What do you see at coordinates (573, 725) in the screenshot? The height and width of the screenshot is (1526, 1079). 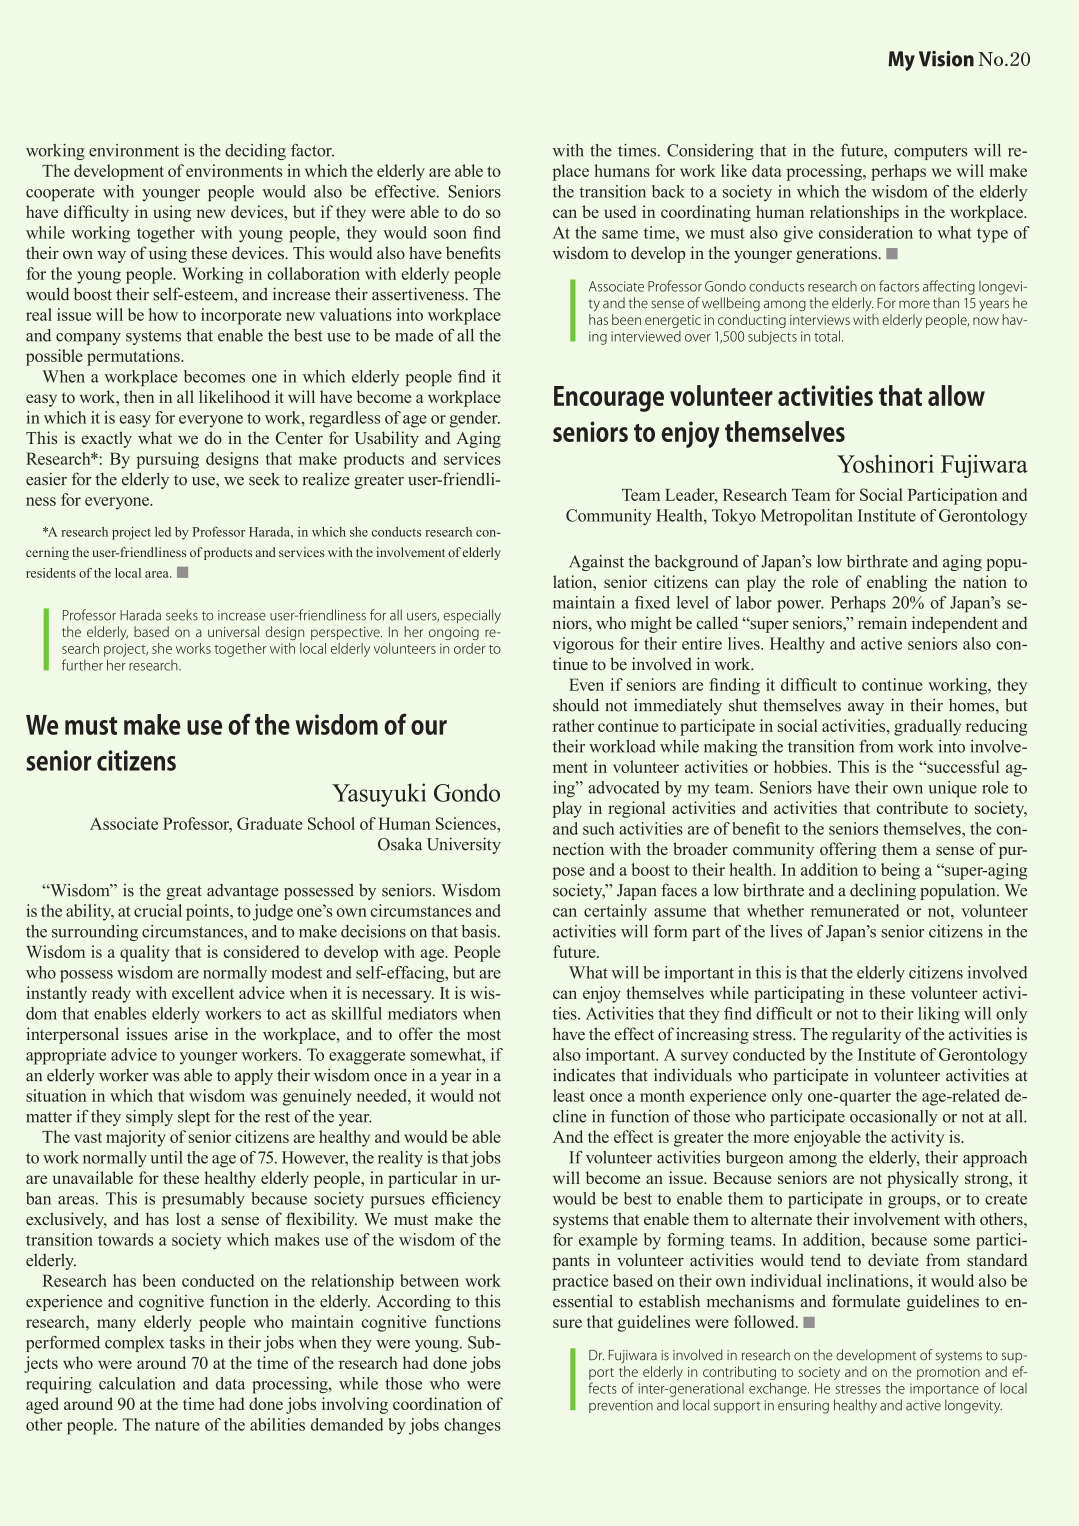 I see `rather` at bounding box center [573, 725].
